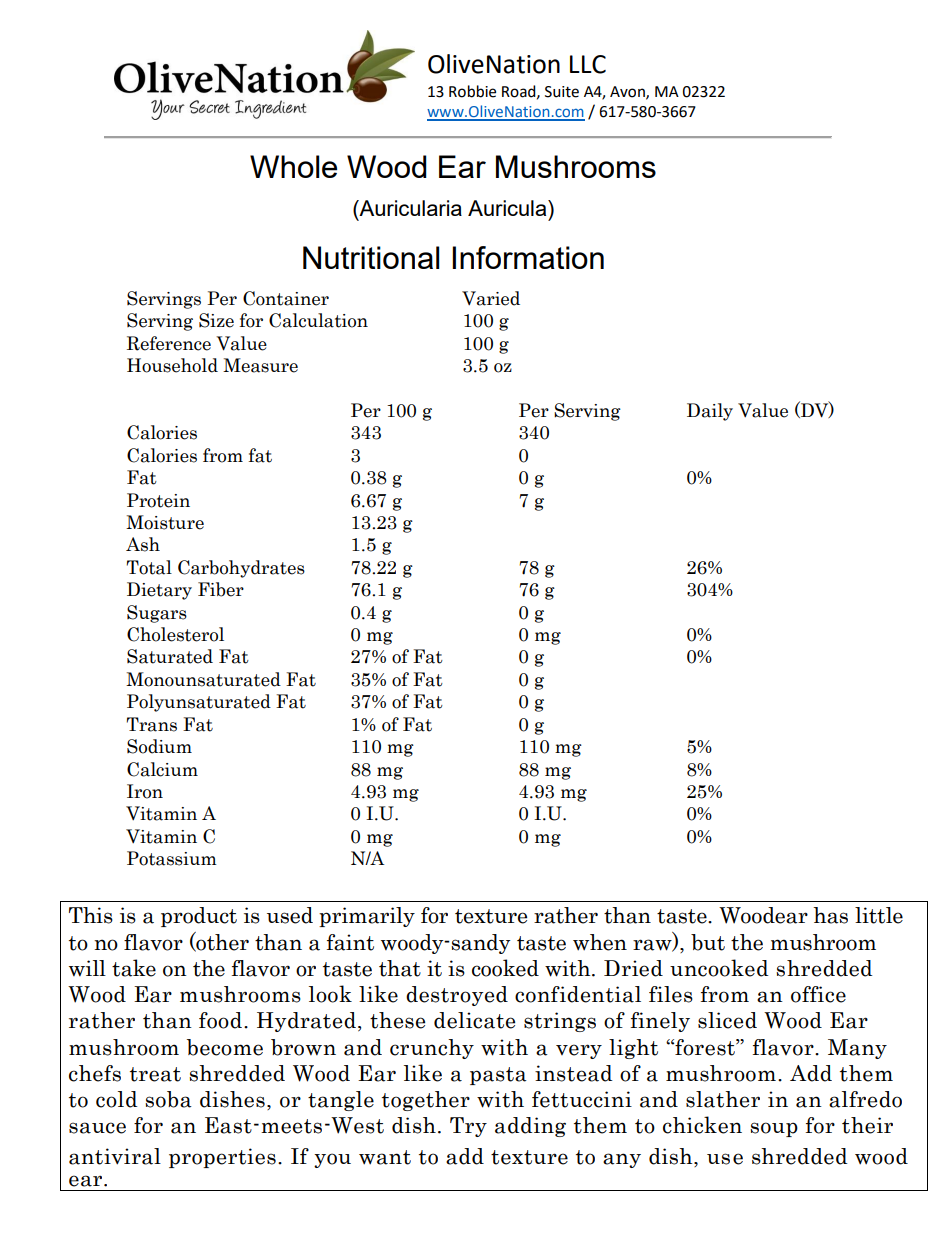  What do you see at coordinates (830, 915) in the screenshot?
I see `has` at bounding box center [830, 915].
